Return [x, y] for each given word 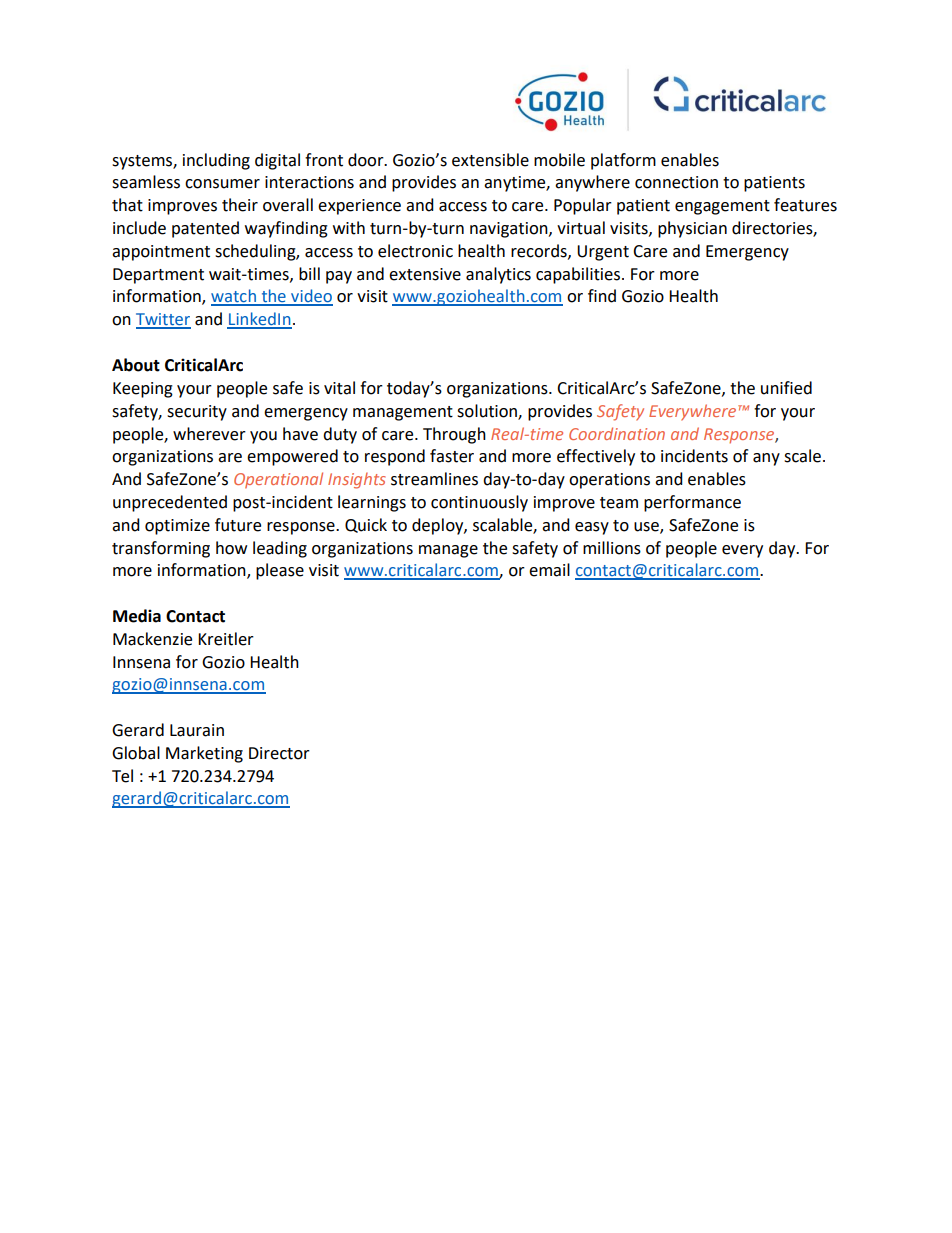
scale [802, 456]
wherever [209, 434]
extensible [490, 160]
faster [452, 456]
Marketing [204, 754]
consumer [222, 184]
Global [136, 753]
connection [676, 182]
